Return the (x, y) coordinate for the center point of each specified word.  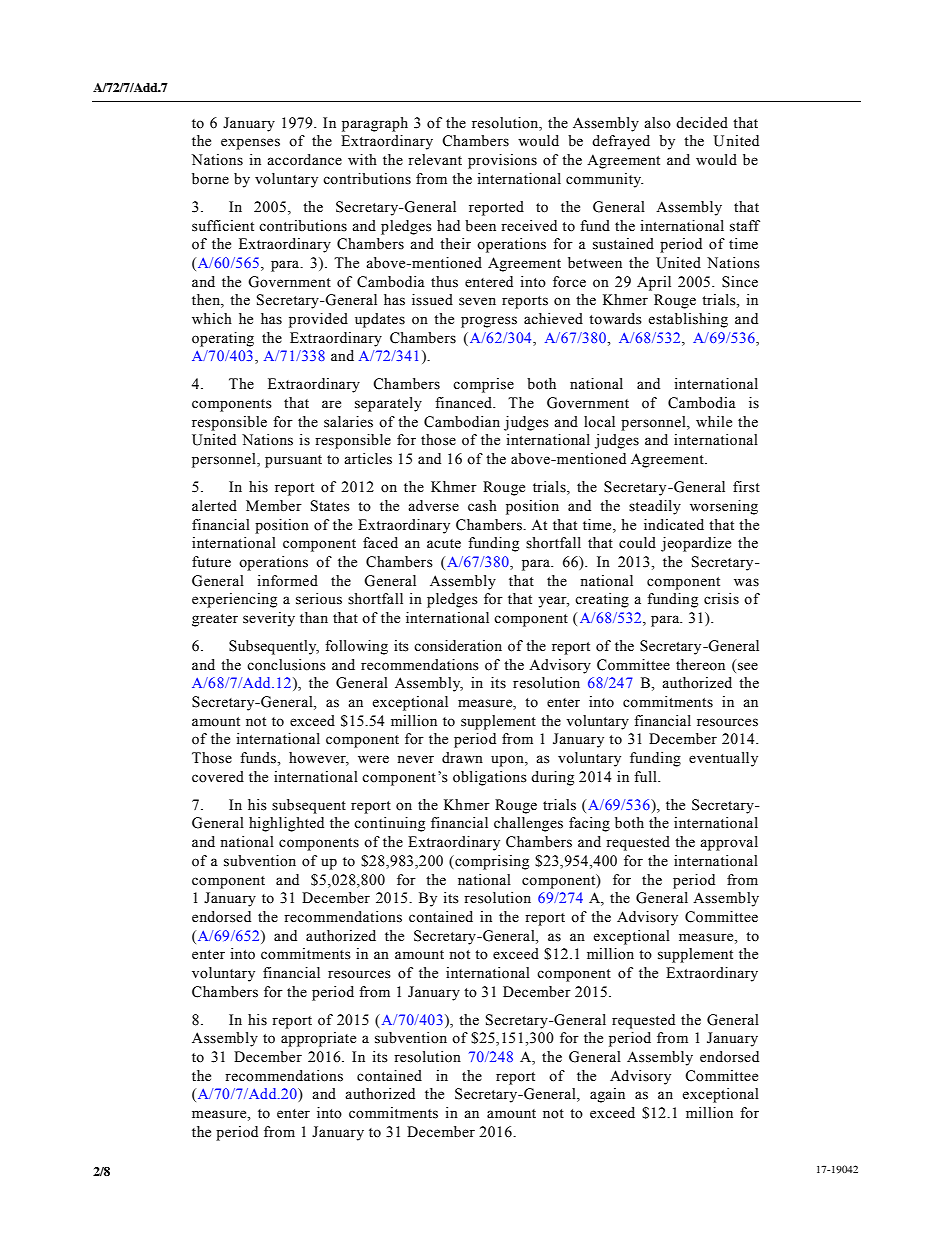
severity (269, 619)
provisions (502, 161)
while (714, 422)
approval (729, 843)
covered (218, 777)
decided (702, 123)
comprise (483, 385)
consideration (458, 646)
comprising (491, 862)
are (331, 404)
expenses (250, 144)
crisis (721, 599)
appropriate (318, 1039)
